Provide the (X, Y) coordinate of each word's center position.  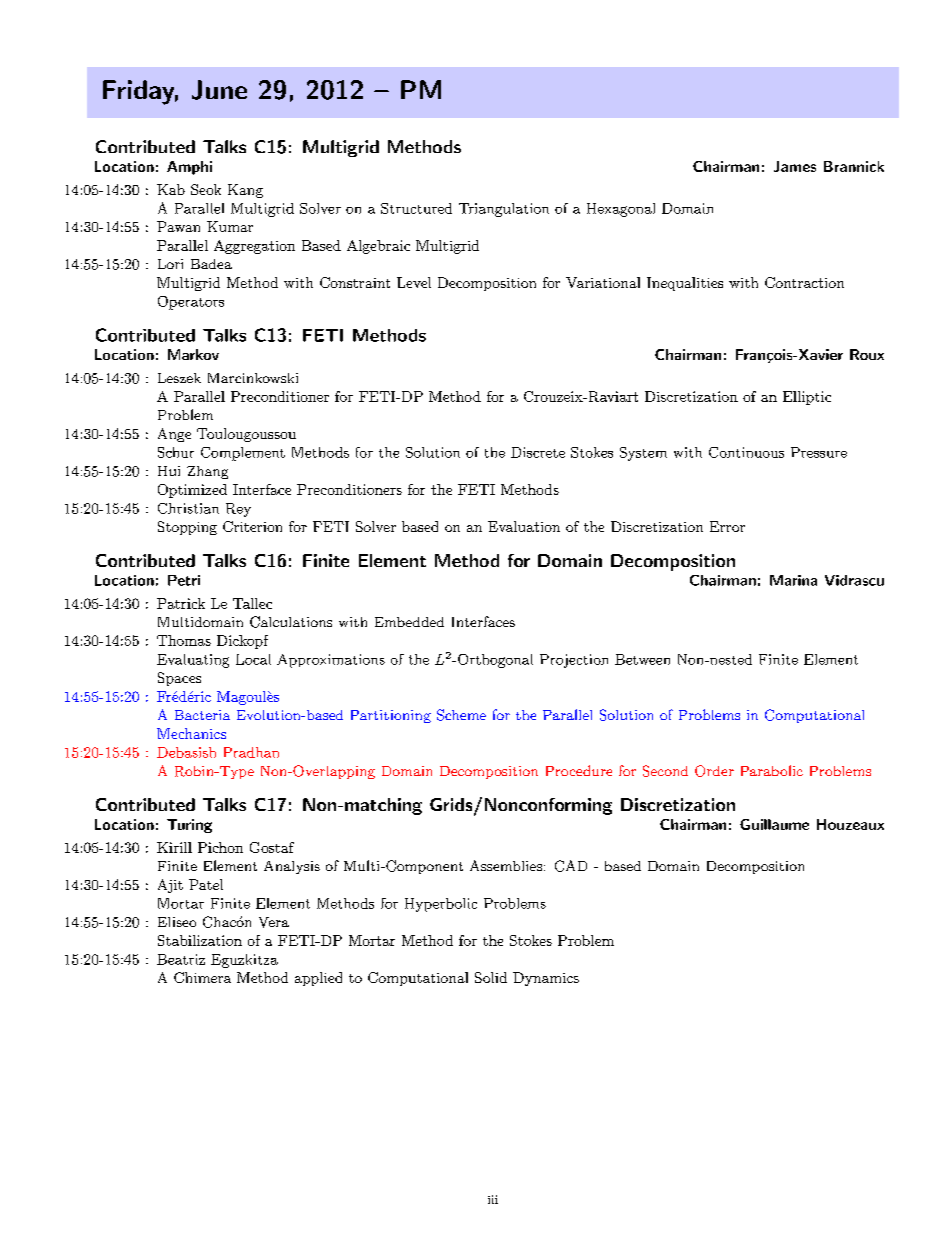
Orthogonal (495, 661)
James (795, 166)
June (219, 90)
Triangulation (504, 210)
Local (253, 659)
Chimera (202, 977)
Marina (793, 580)
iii (493, 1199)
